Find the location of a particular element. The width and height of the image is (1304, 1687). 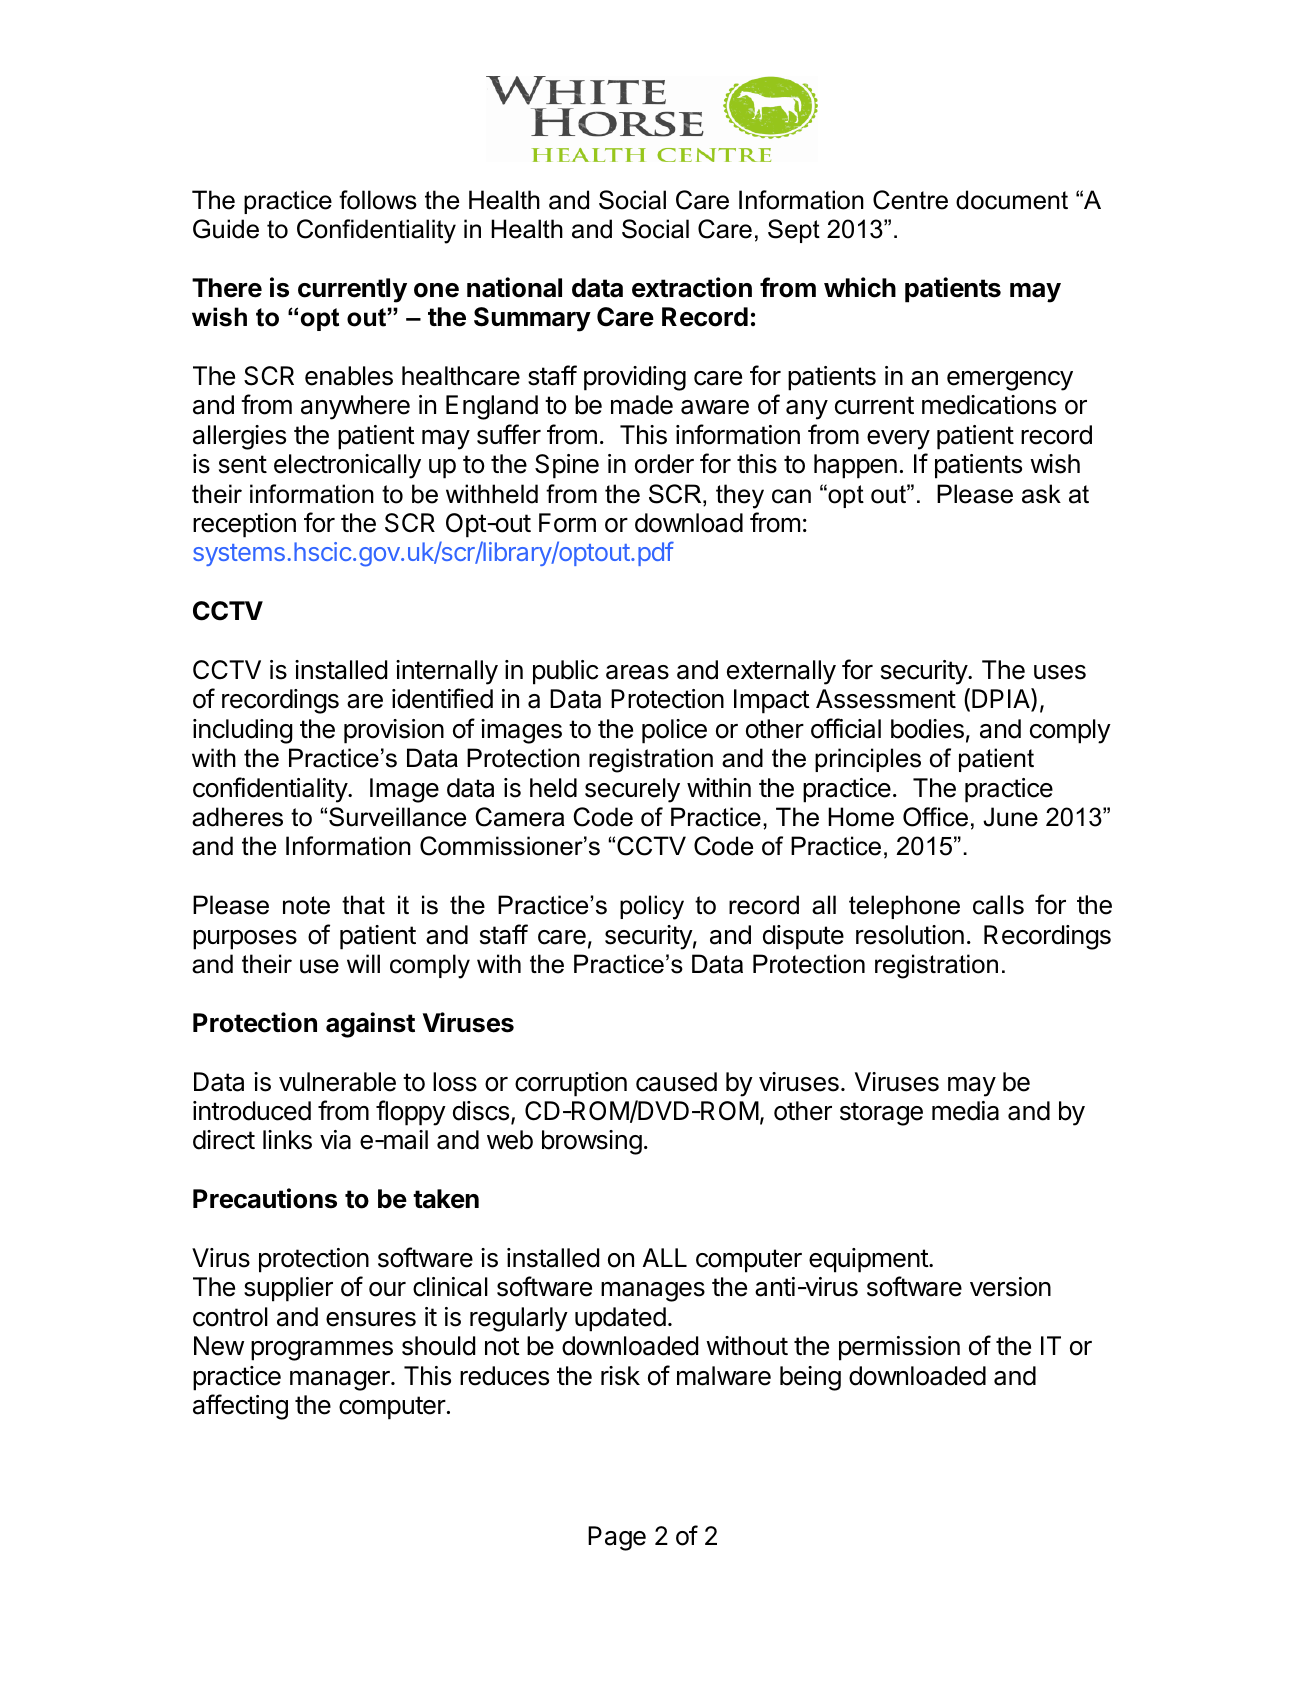

caused is located at coordinates (676, 1082).
